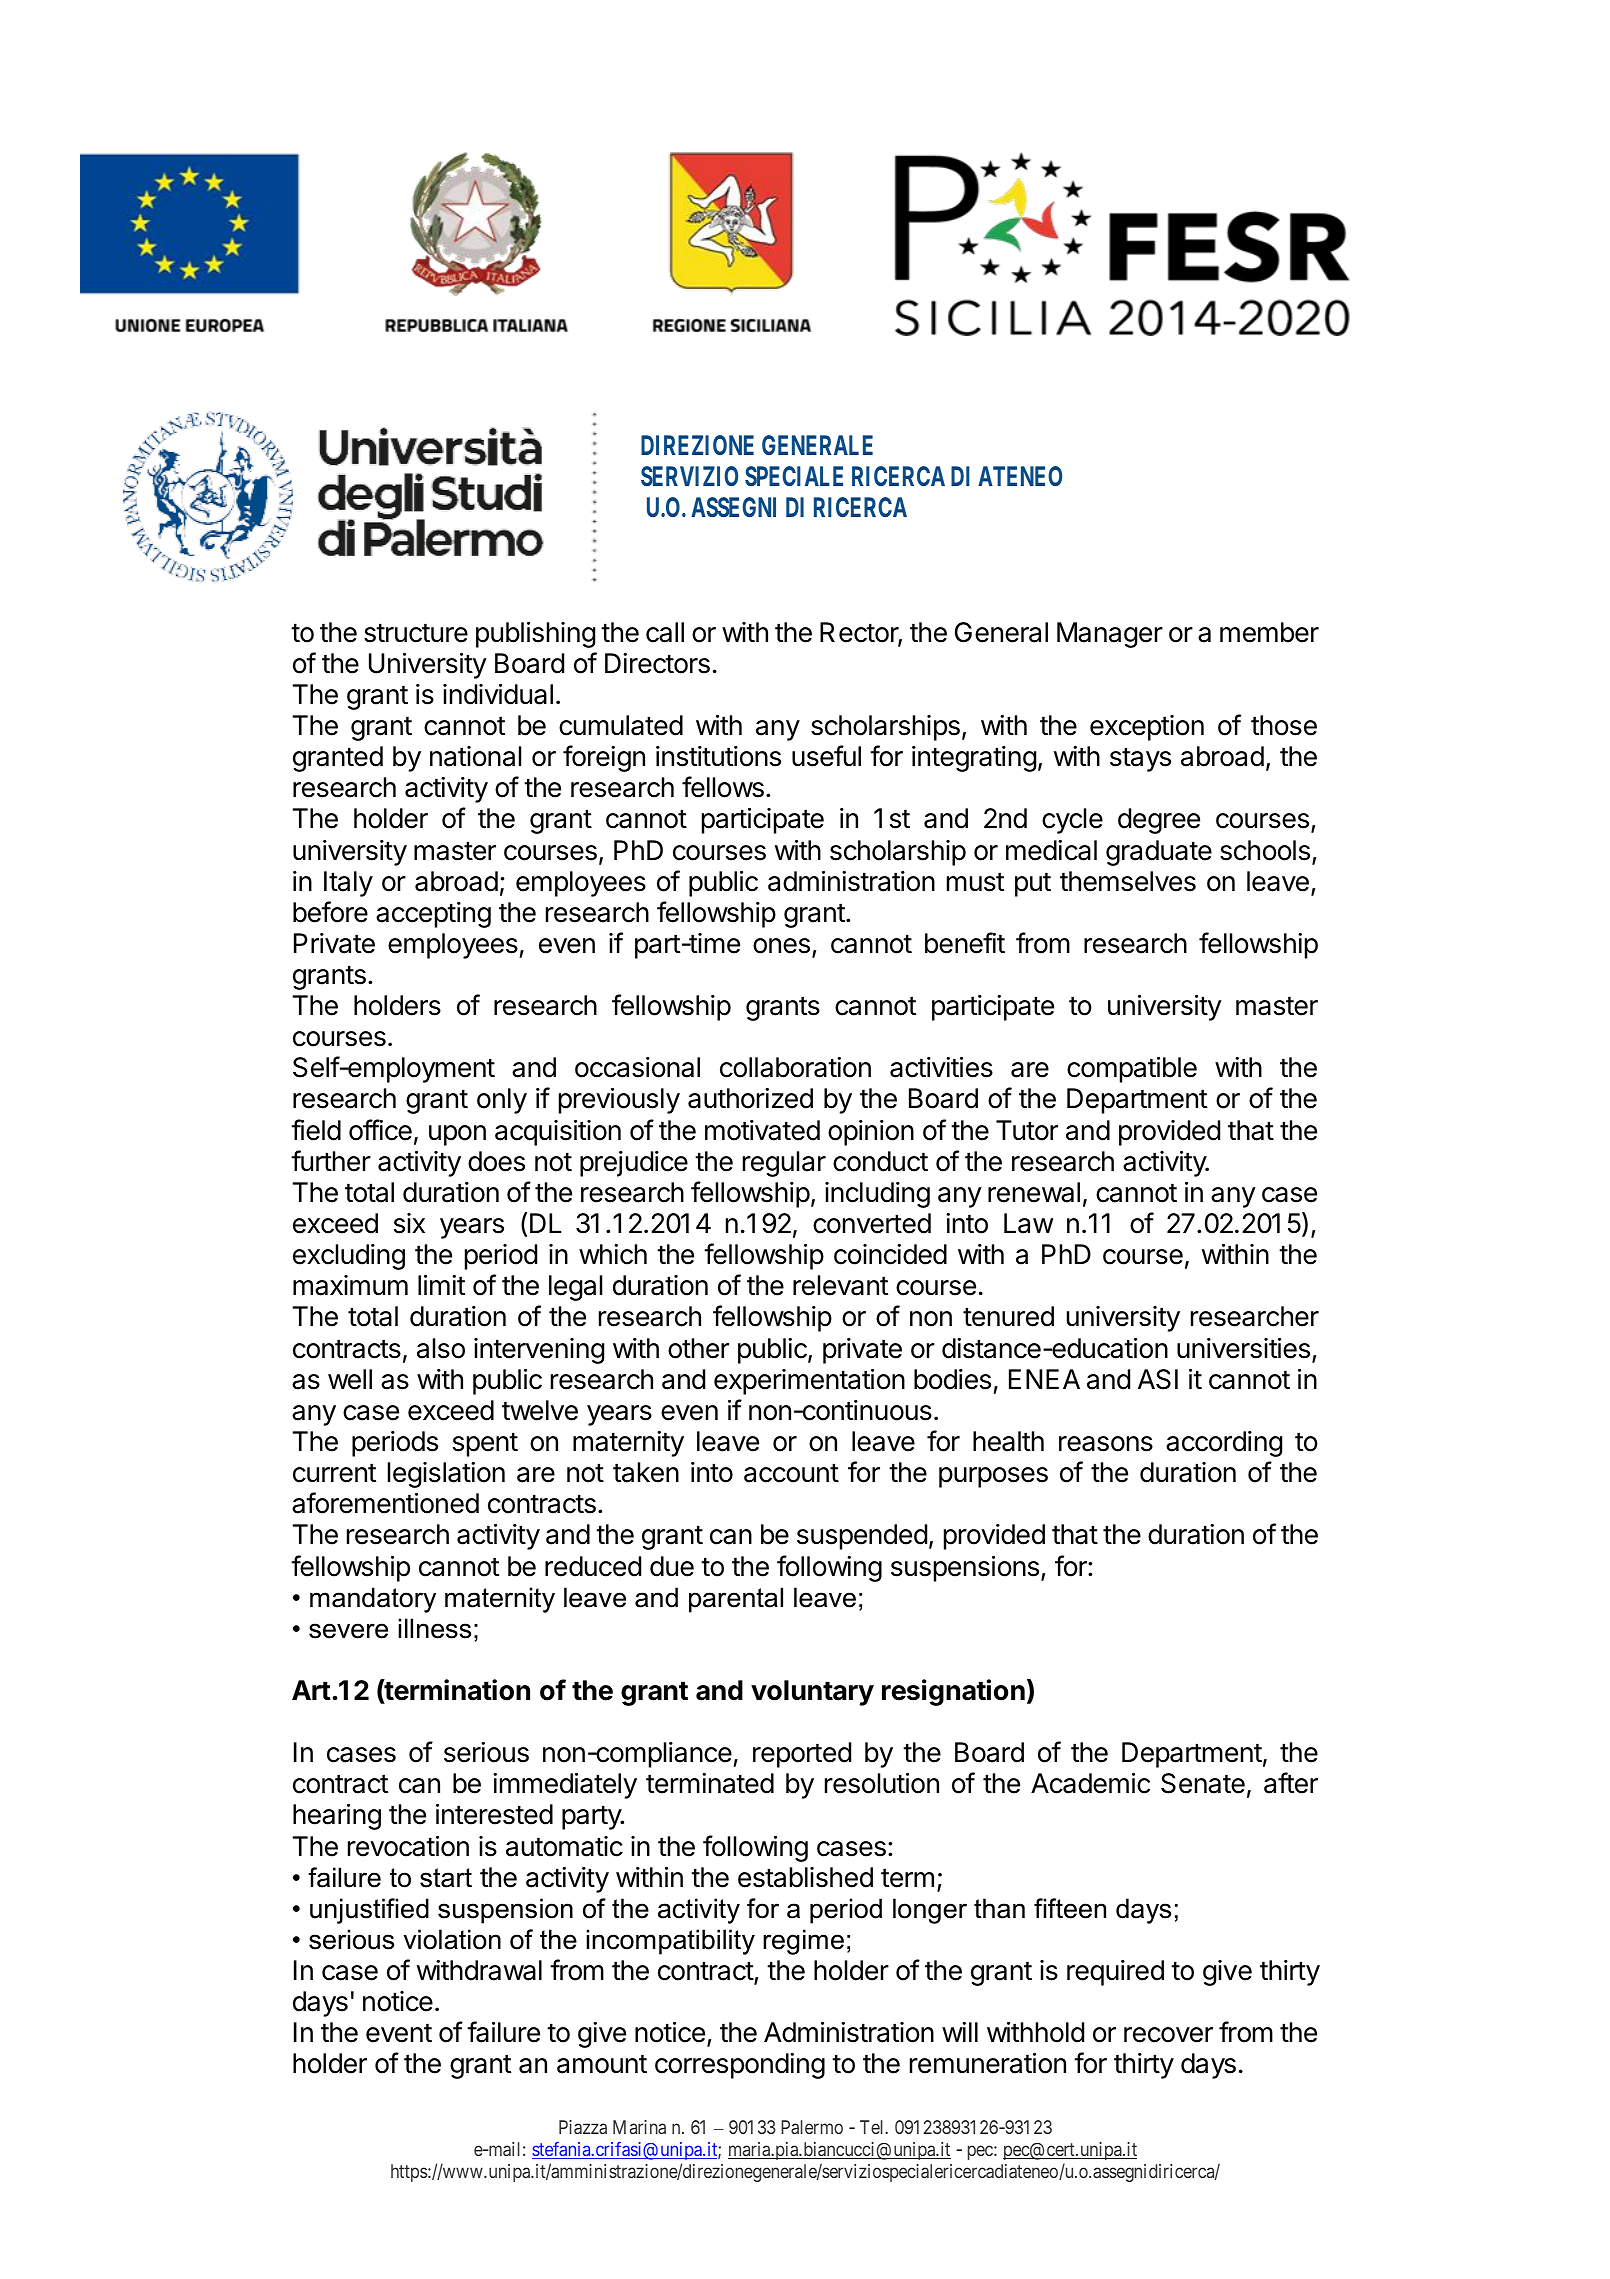 The width and height of the page is (1610, 2279). Describe the element at coordinates (1243, 1348) in the page. I see `universities` at that location.
